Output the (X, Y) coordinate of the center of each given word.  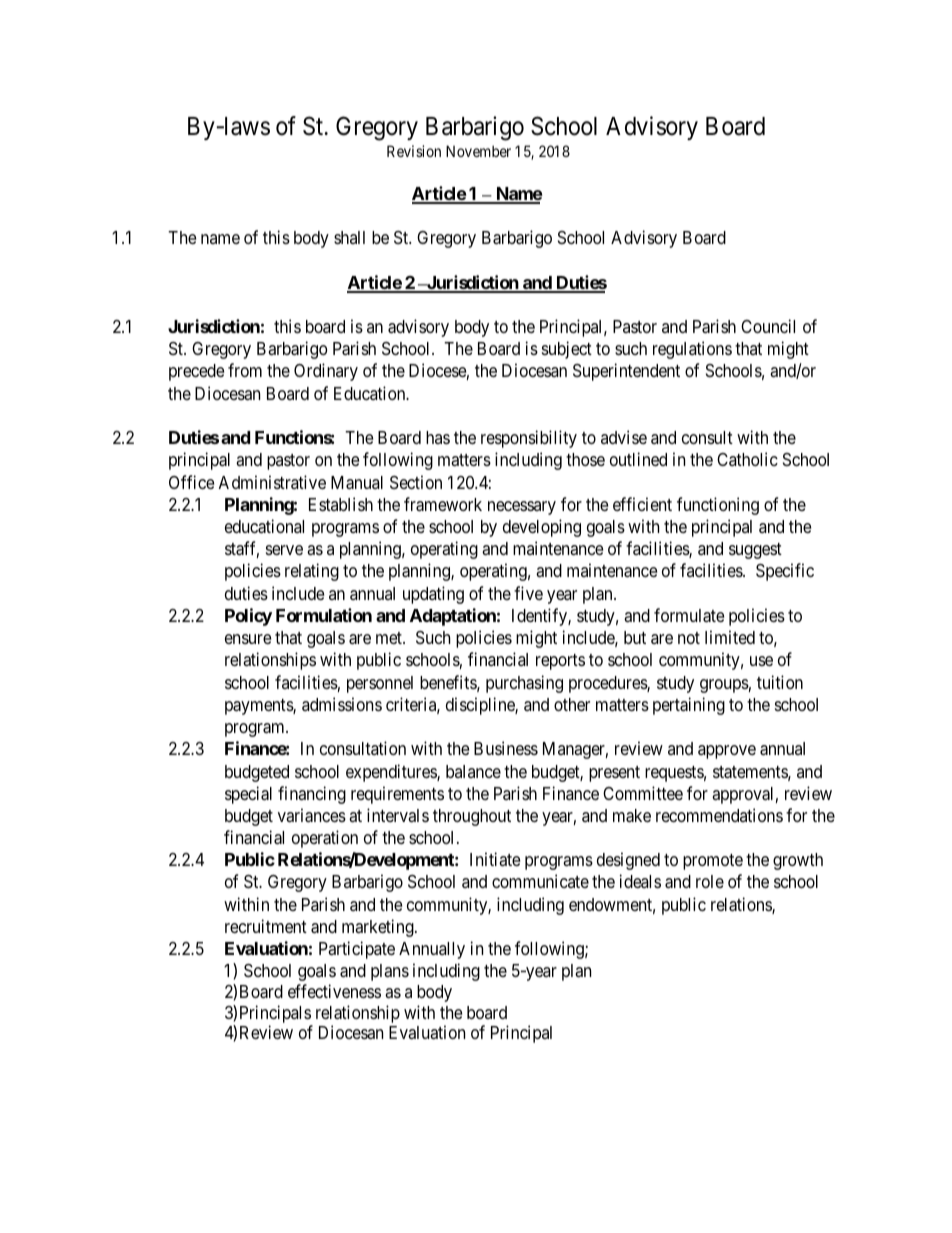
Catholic (747, 459)
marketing (379, 928)
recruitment (266, 926)
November (478, 151)
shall (349, 237)
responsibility (529, 439)
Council (768, 326)
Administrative (272, 482)
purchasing (524, 684)
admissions (342, 704)
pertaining (689, 706)
